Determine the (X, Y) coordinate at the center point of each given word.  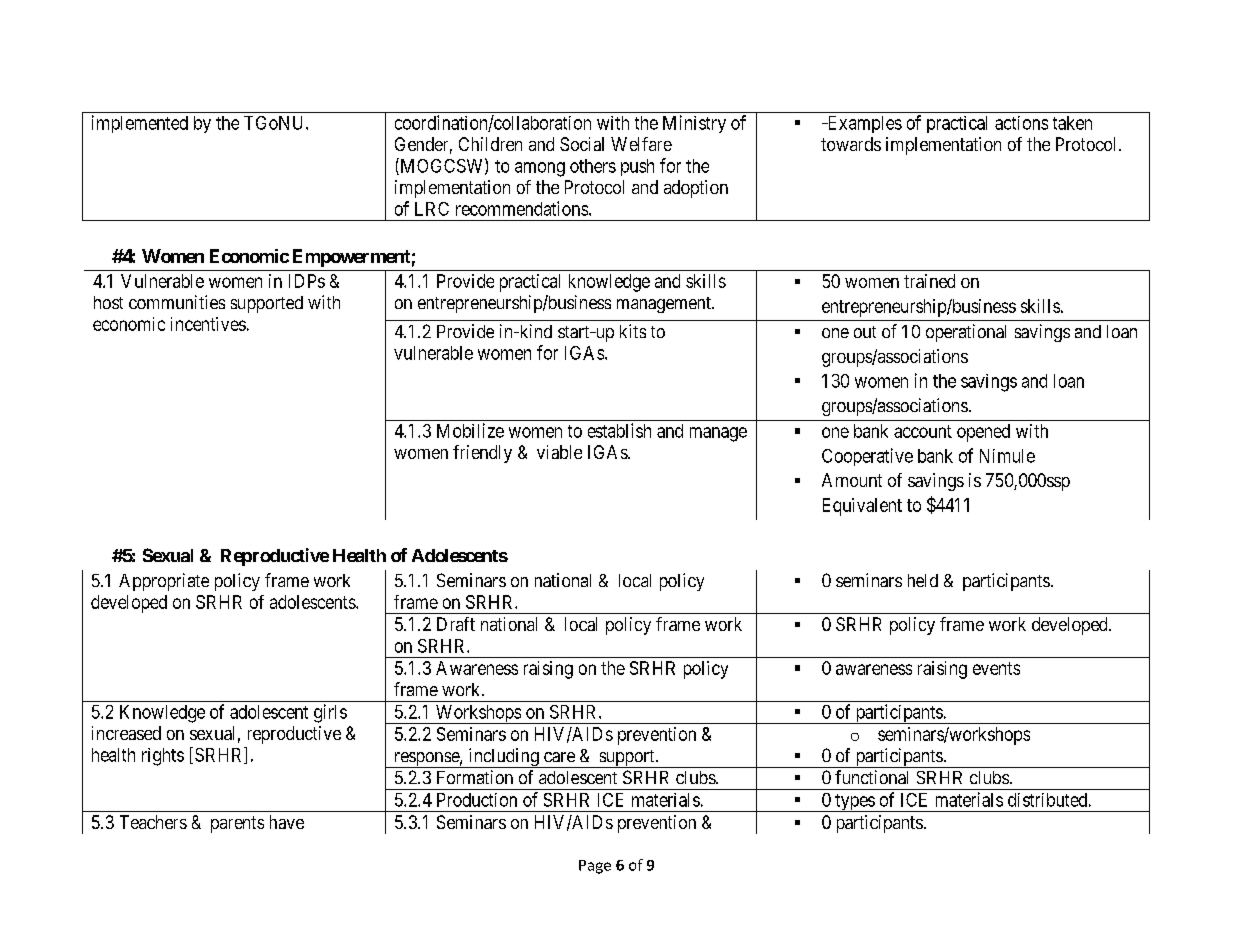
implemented (140, 124)
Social (582, 144)
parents (237, 824)
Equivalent (862, 507)
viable (559, 452)
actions (1021, 123)
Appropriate (164, 582)
